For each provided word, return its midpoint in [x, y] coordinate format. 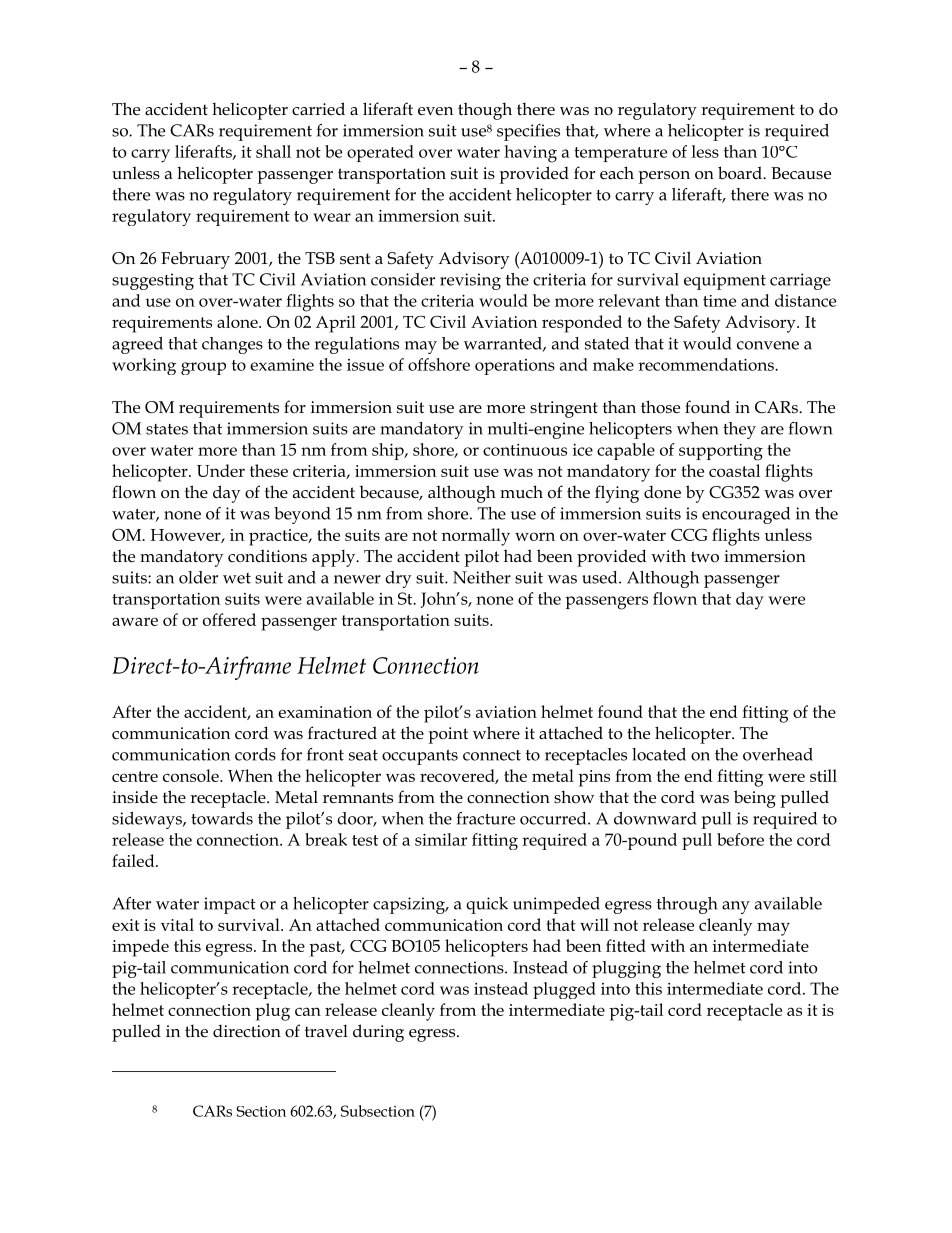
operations [515, 367]
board [741, 172]
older [198, 577]
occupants [420, 757]
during [378, 1033]
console [192, 775]
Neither [482, 577]
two [705, 557]
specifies [528, 132]
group [203, 368]
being [755, 799]
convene [768, 345]
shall [273, 151]
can [308, 1011]
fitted [626, 945]
